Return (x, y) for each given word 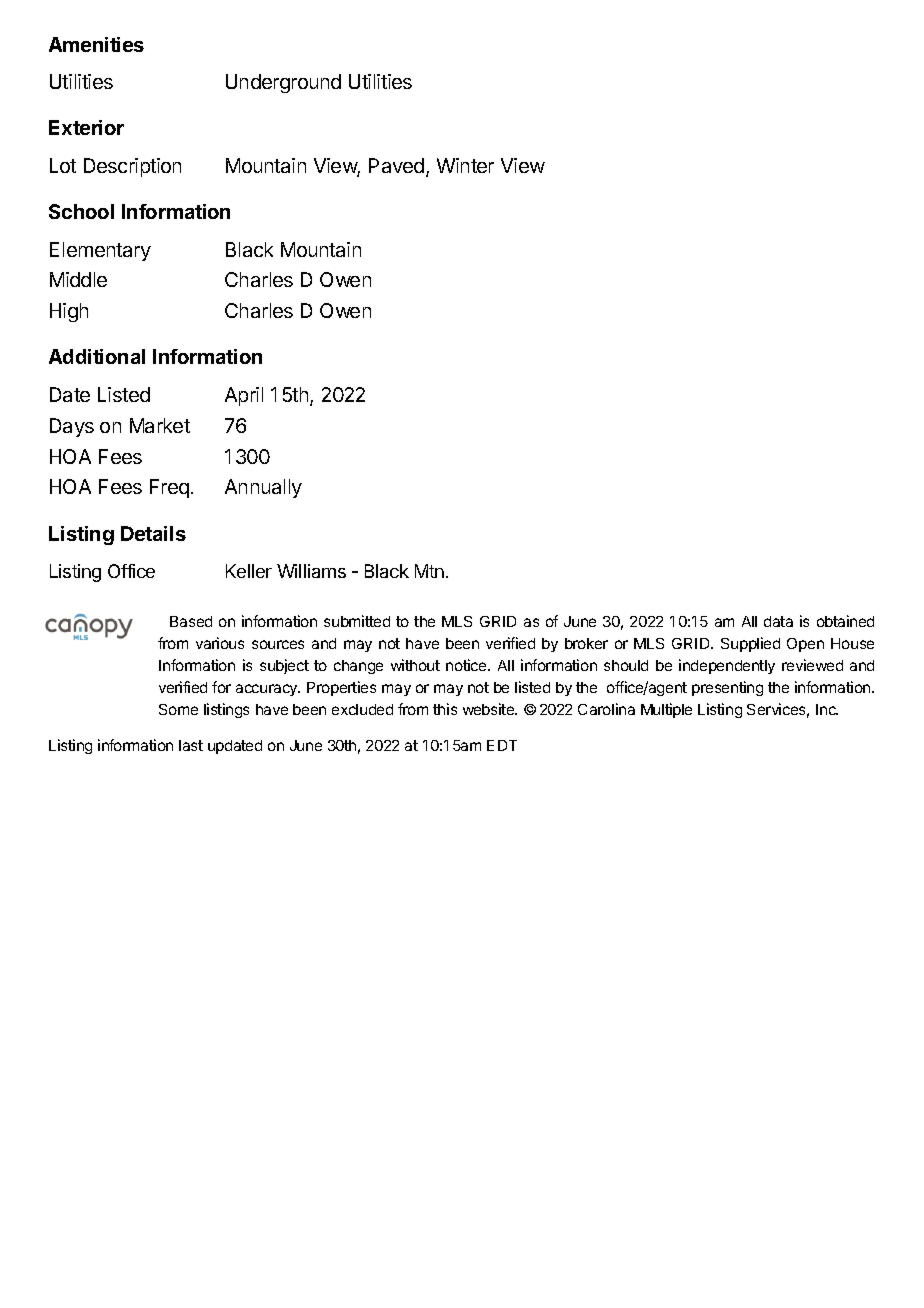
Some (178, 709)
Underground (283, 83)
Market (160, 425)
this (445, 709)
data (778, 621)
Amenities (96, 44)
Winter (465, 165)
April (244, 396)
